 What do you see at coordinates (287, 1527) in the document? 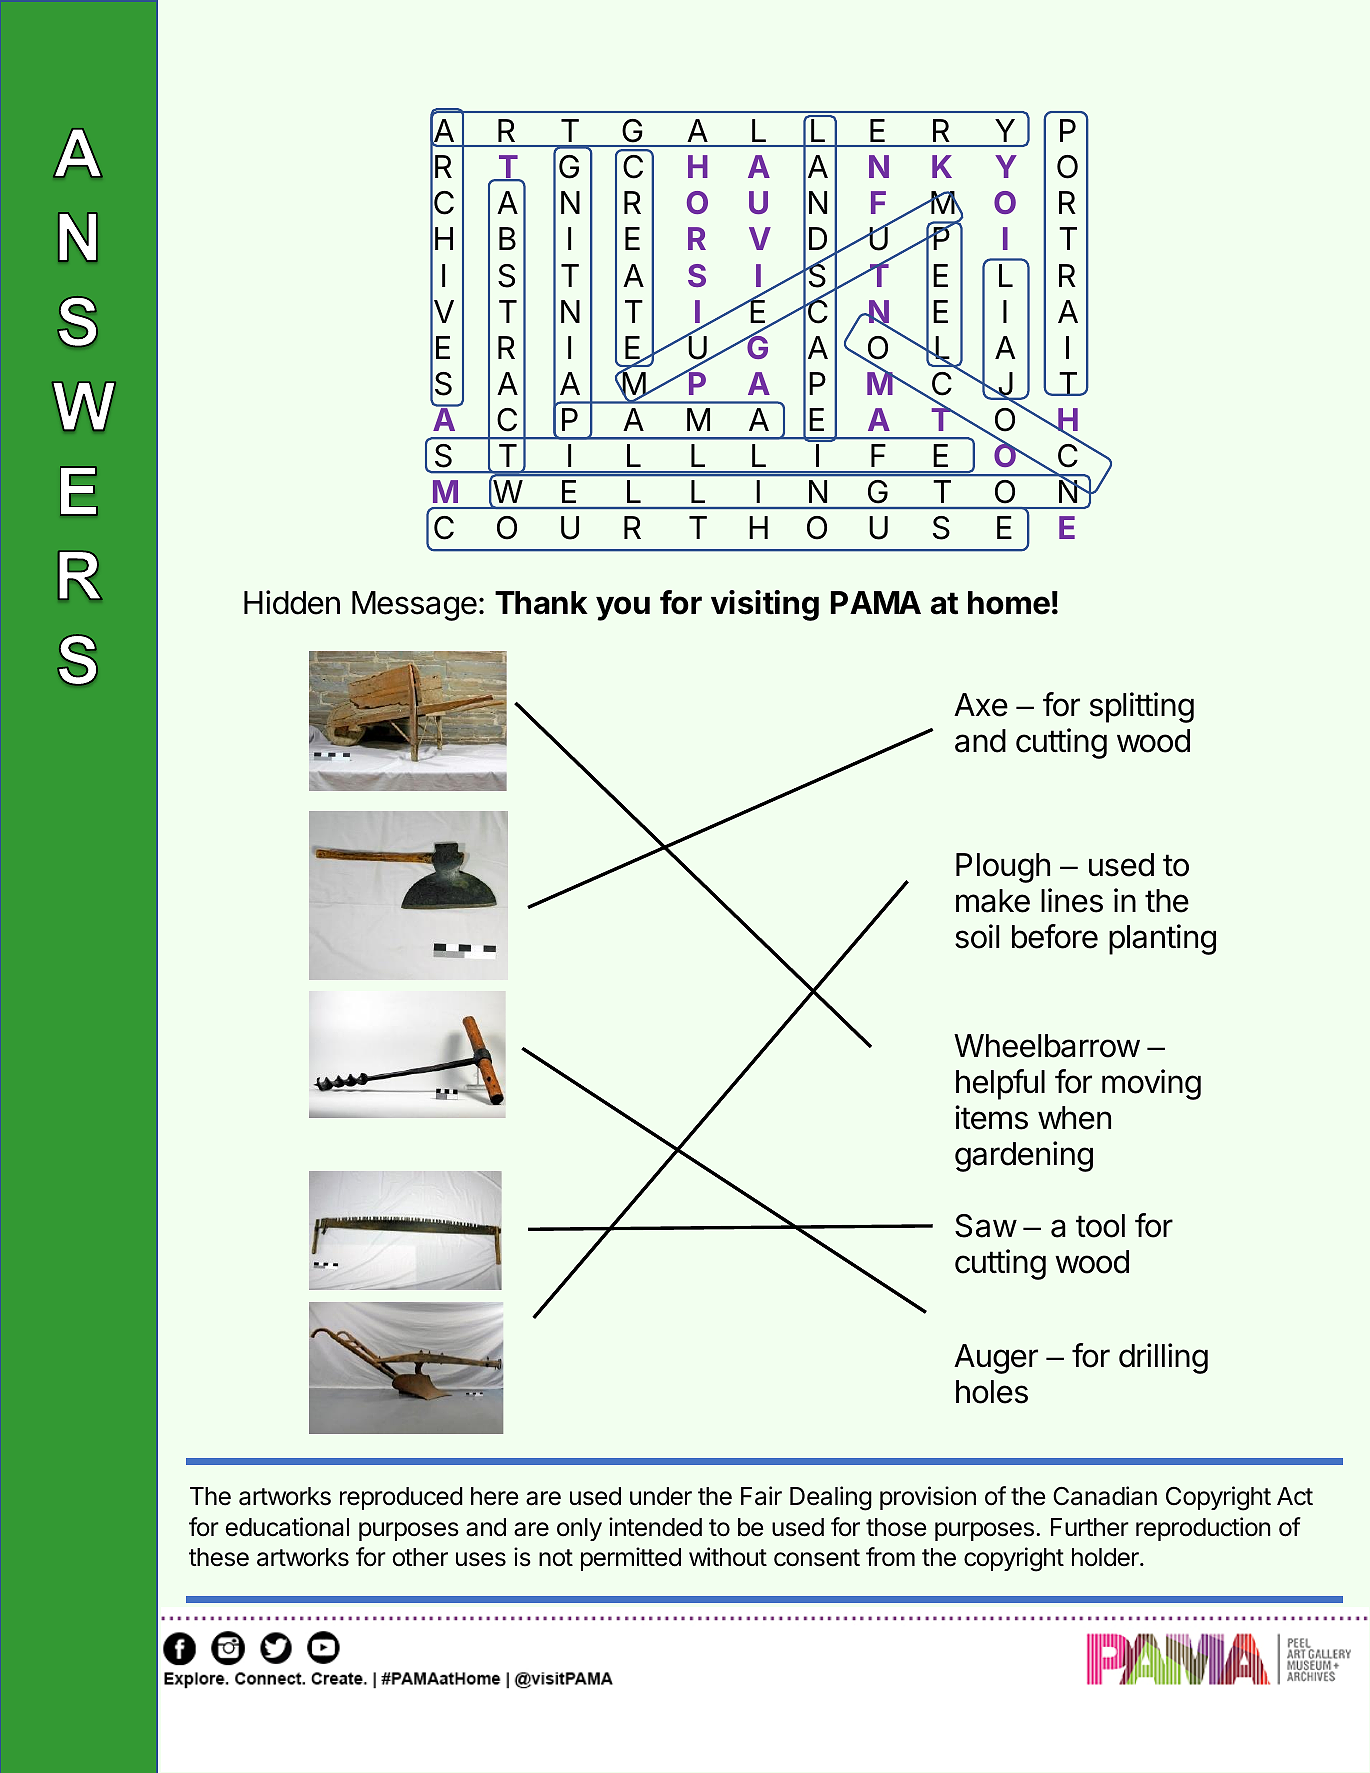
I see `educational` at bounding box center [287, 1527].
